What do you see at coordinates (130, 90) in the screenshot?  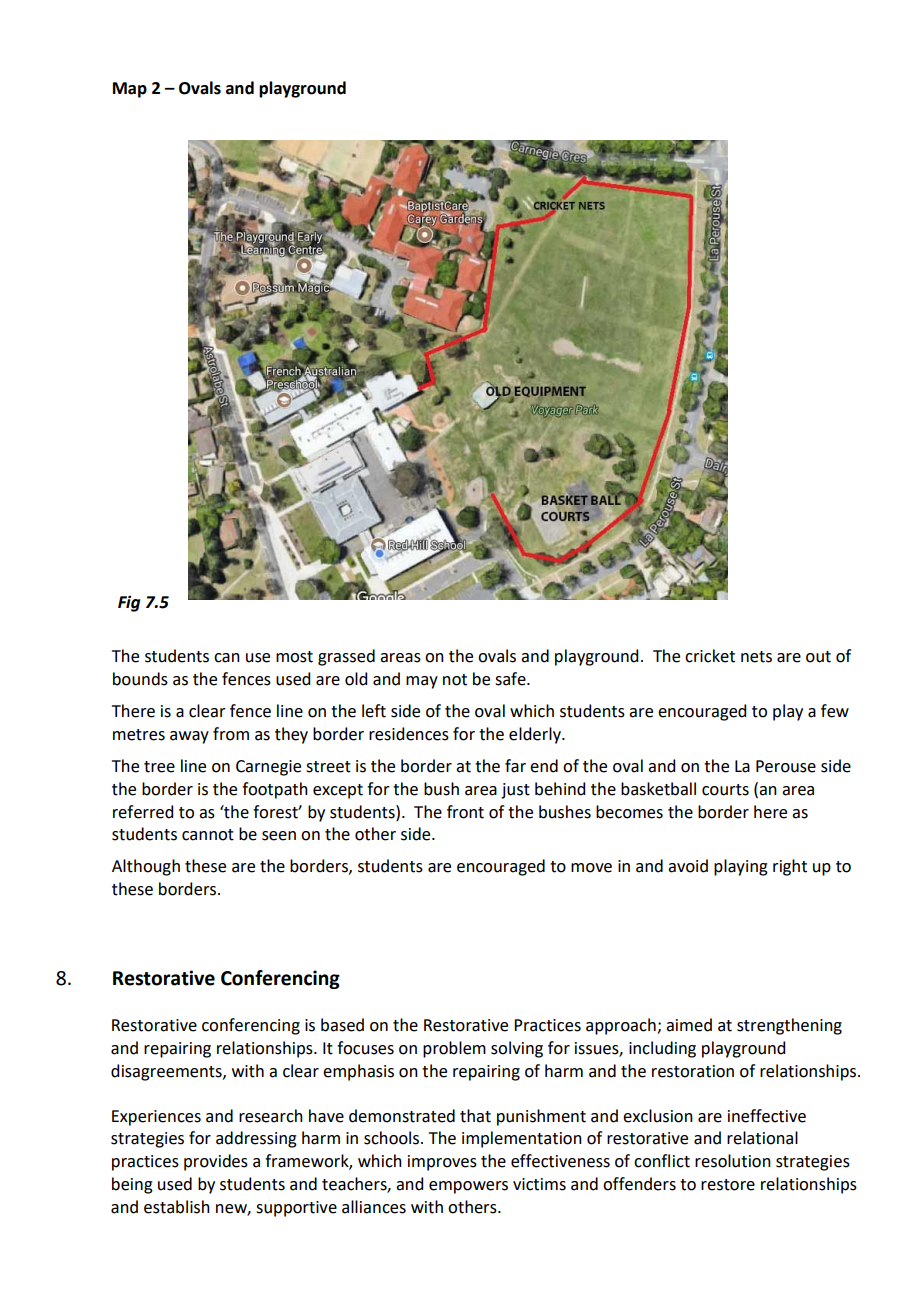 I see `Map` at bounding box center [130, 90].
